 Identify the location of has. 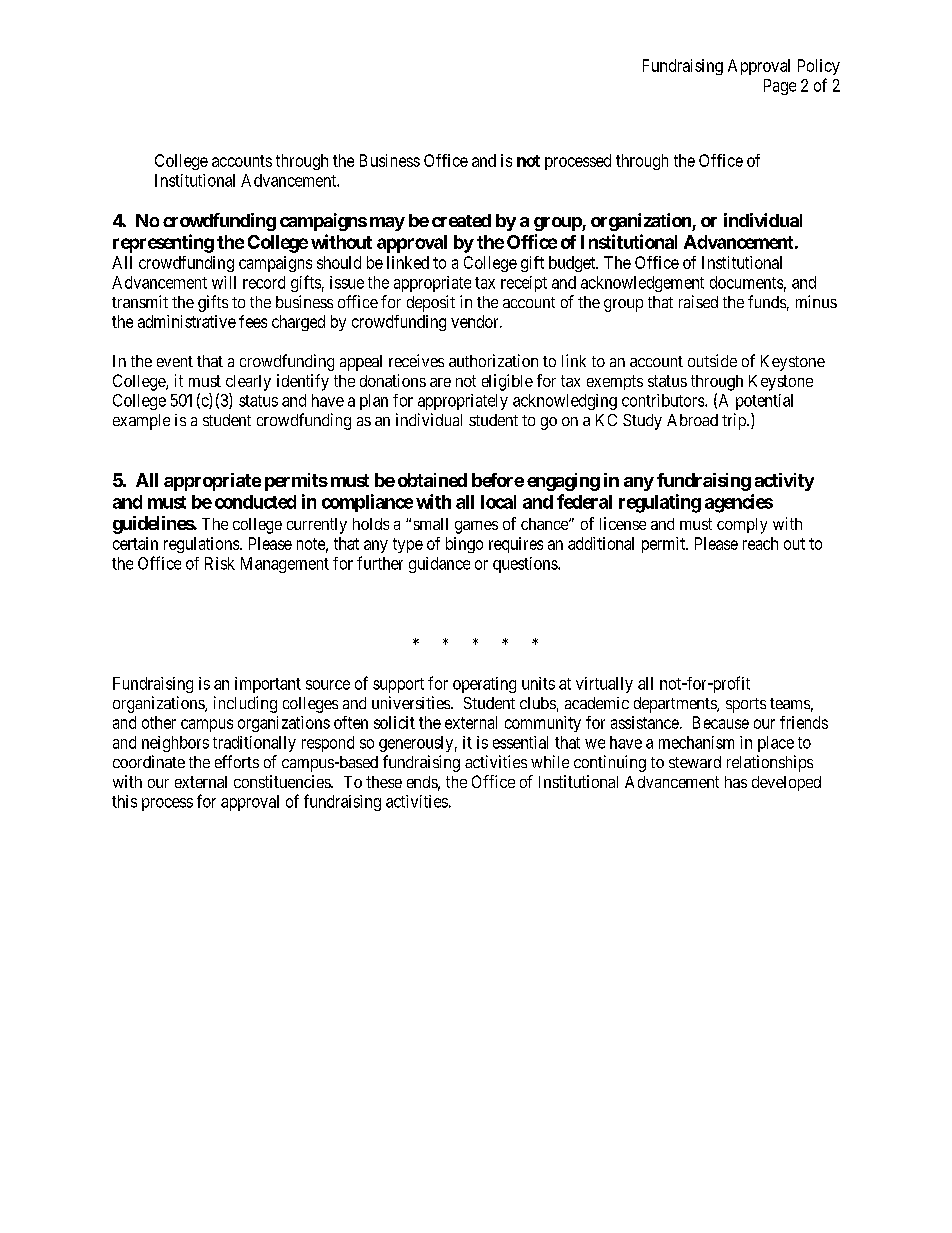
(736, 782).
